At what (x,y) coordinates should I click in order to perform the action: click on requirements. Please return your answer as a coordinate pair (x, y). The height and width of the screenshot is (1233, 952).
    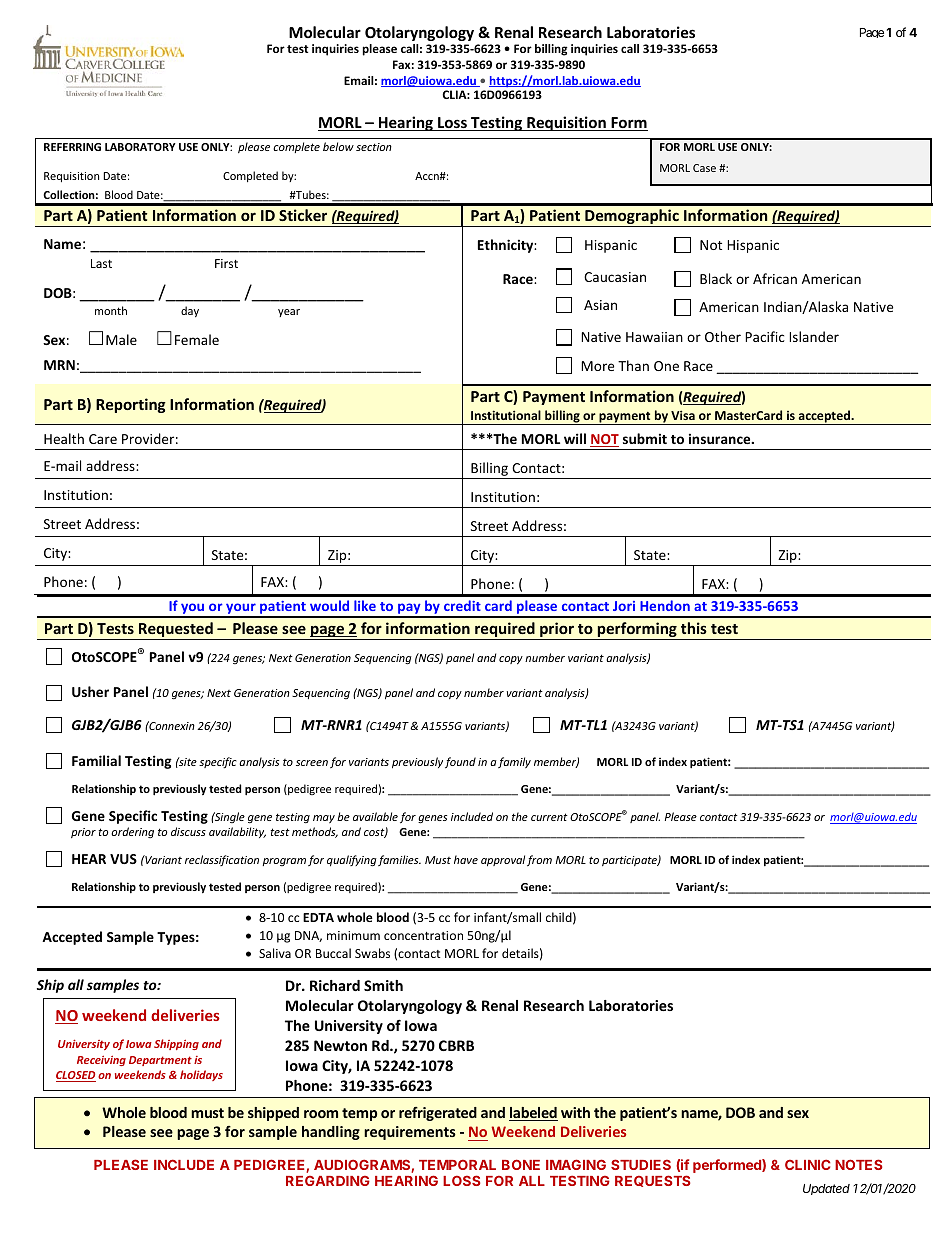
    Looking at the image, I should click on (410, 1133).
